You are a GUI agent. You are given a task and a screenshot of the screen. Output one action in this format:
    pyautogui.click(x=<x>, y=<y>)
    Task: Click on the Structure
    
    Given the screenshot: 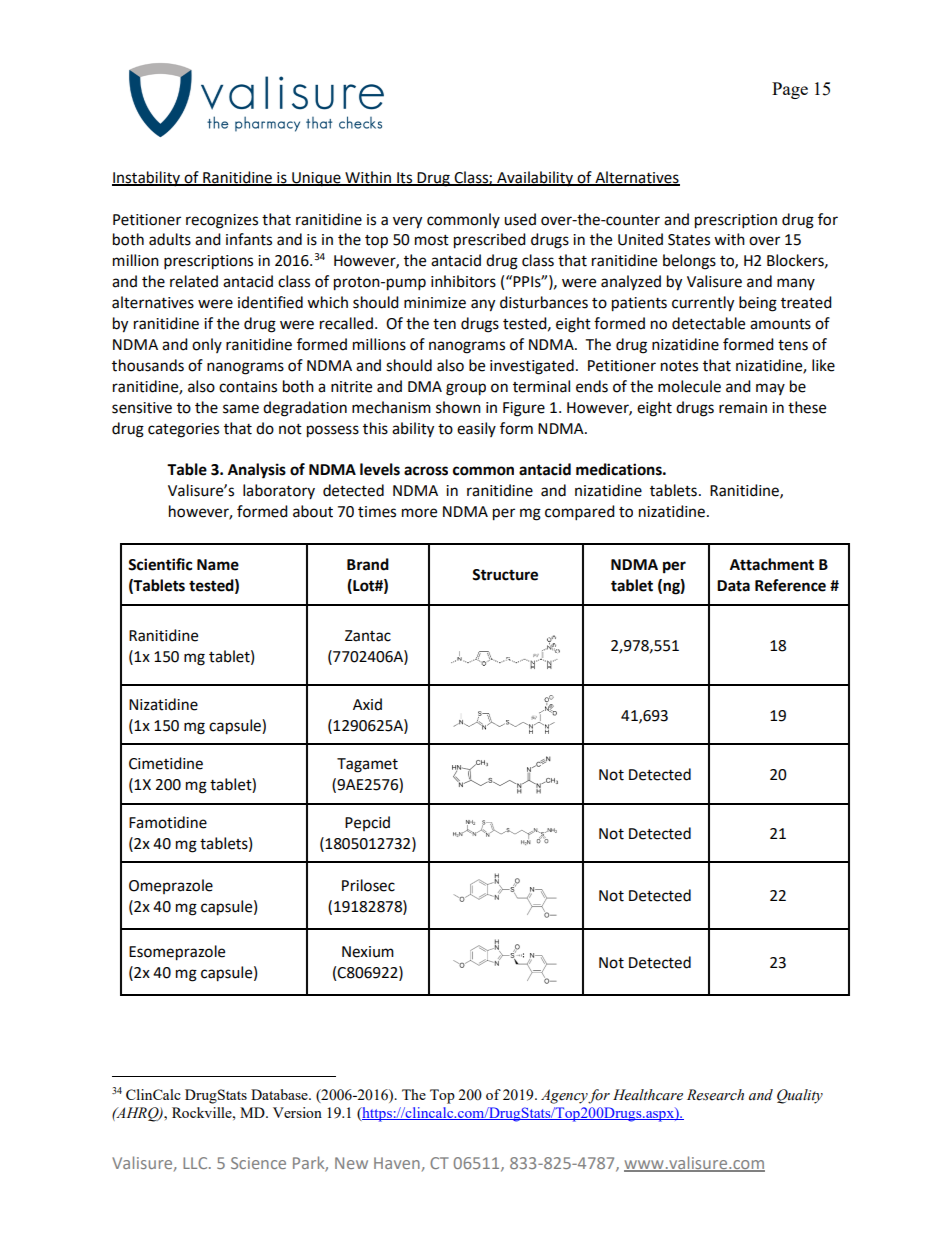 What is the action you would take?
    pyautogui.click(x=505, y=575)
